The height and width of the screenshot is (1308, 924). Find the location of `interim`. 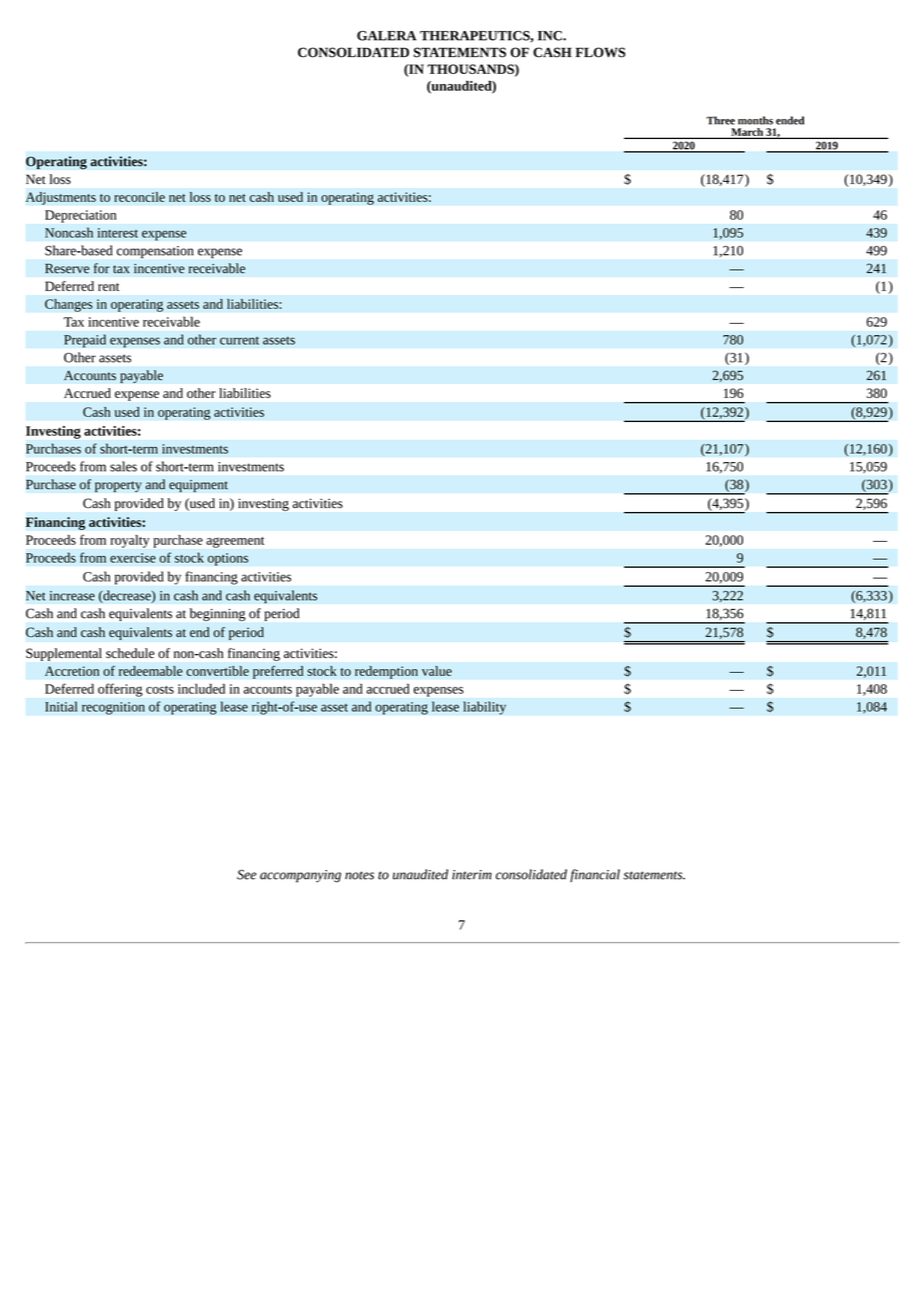

interim is located at coordinates (472, 875).
